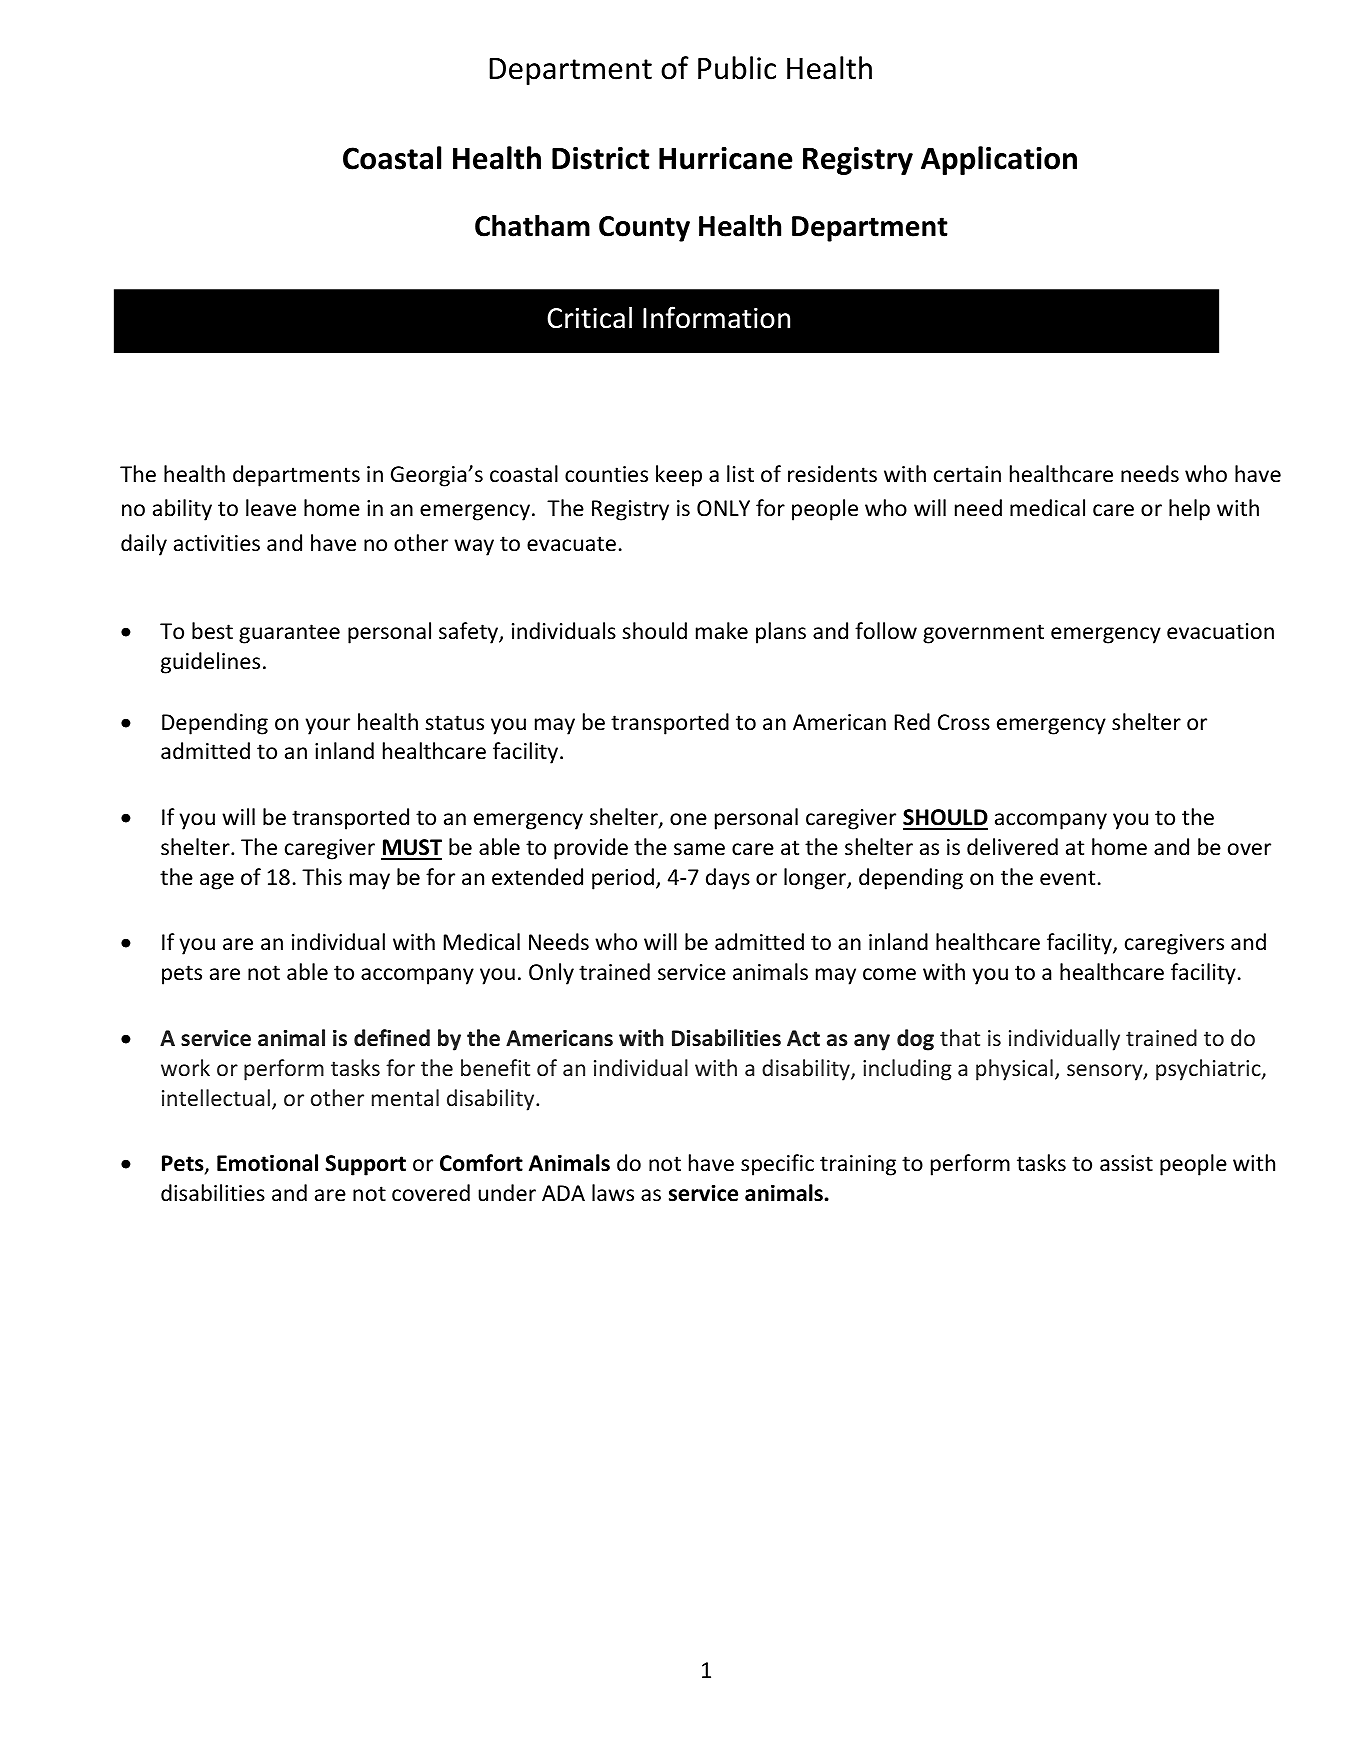 Image resolution: width=1363 pixels, height=1763 pixels. Describe the element at coordinates (728, 879) in the screenshot. I see `days` at that location.
